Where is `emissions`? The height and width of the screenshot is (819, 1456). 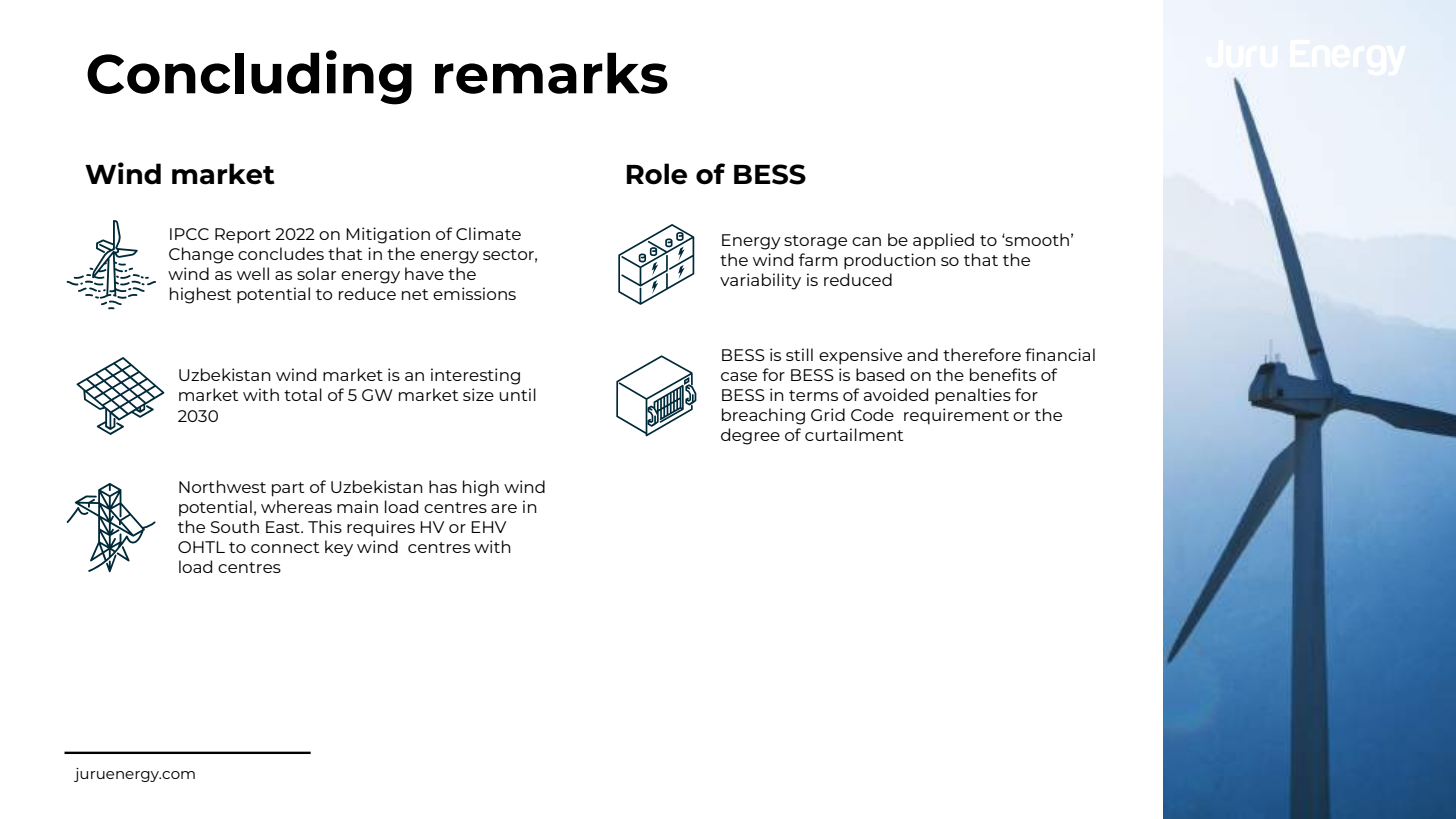 emissions is located at coordinates (474, 293).
